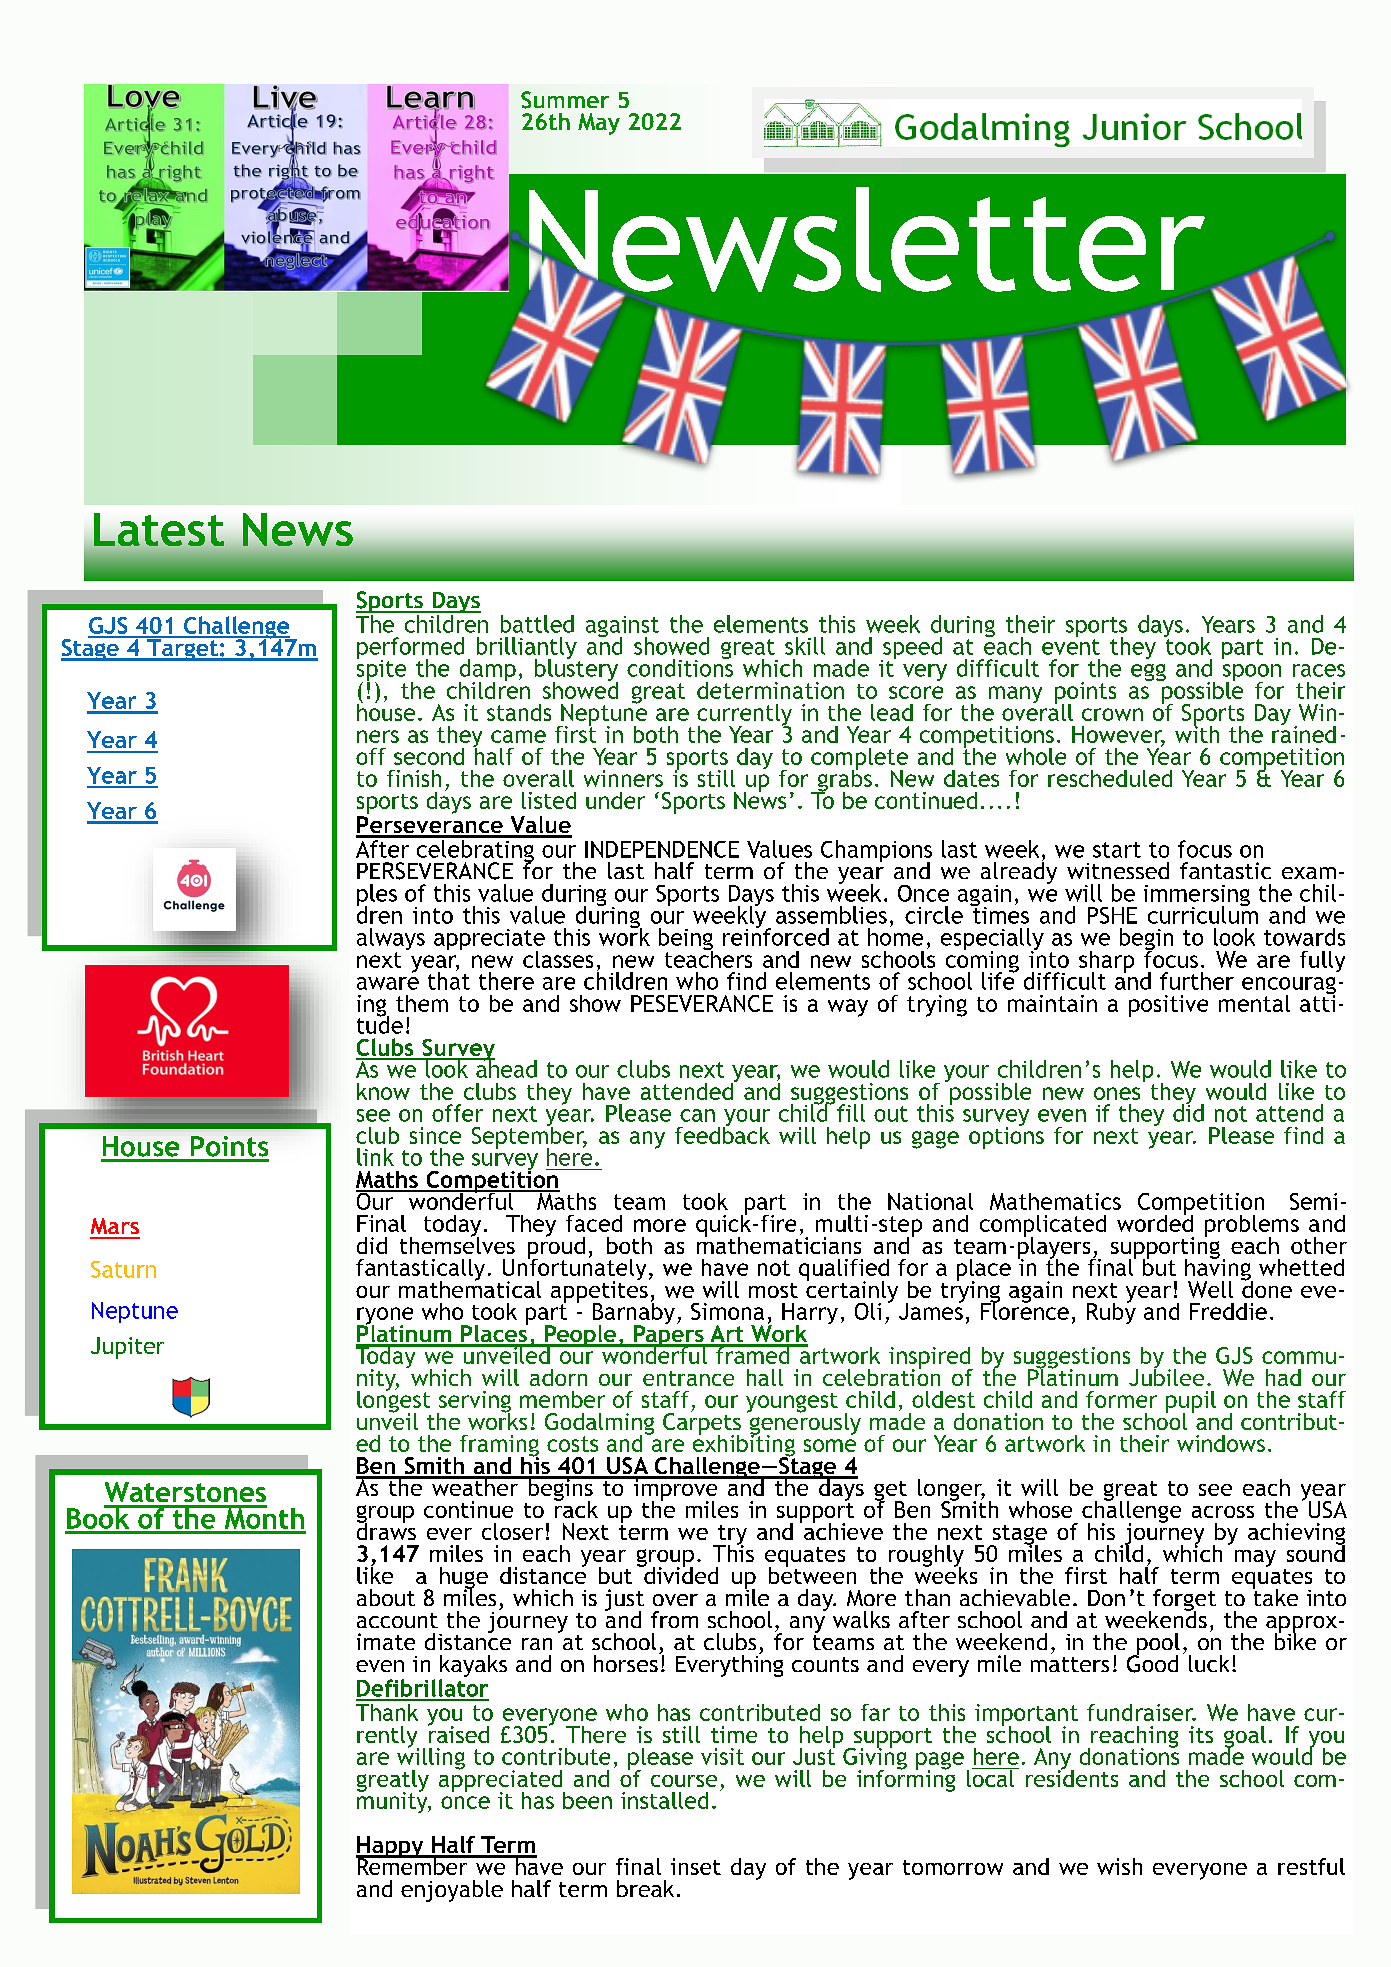  What do you see at coordinates (1191, 1403) in the screenshot?
I see `pupil` at bounding box center [1191, 1403].
